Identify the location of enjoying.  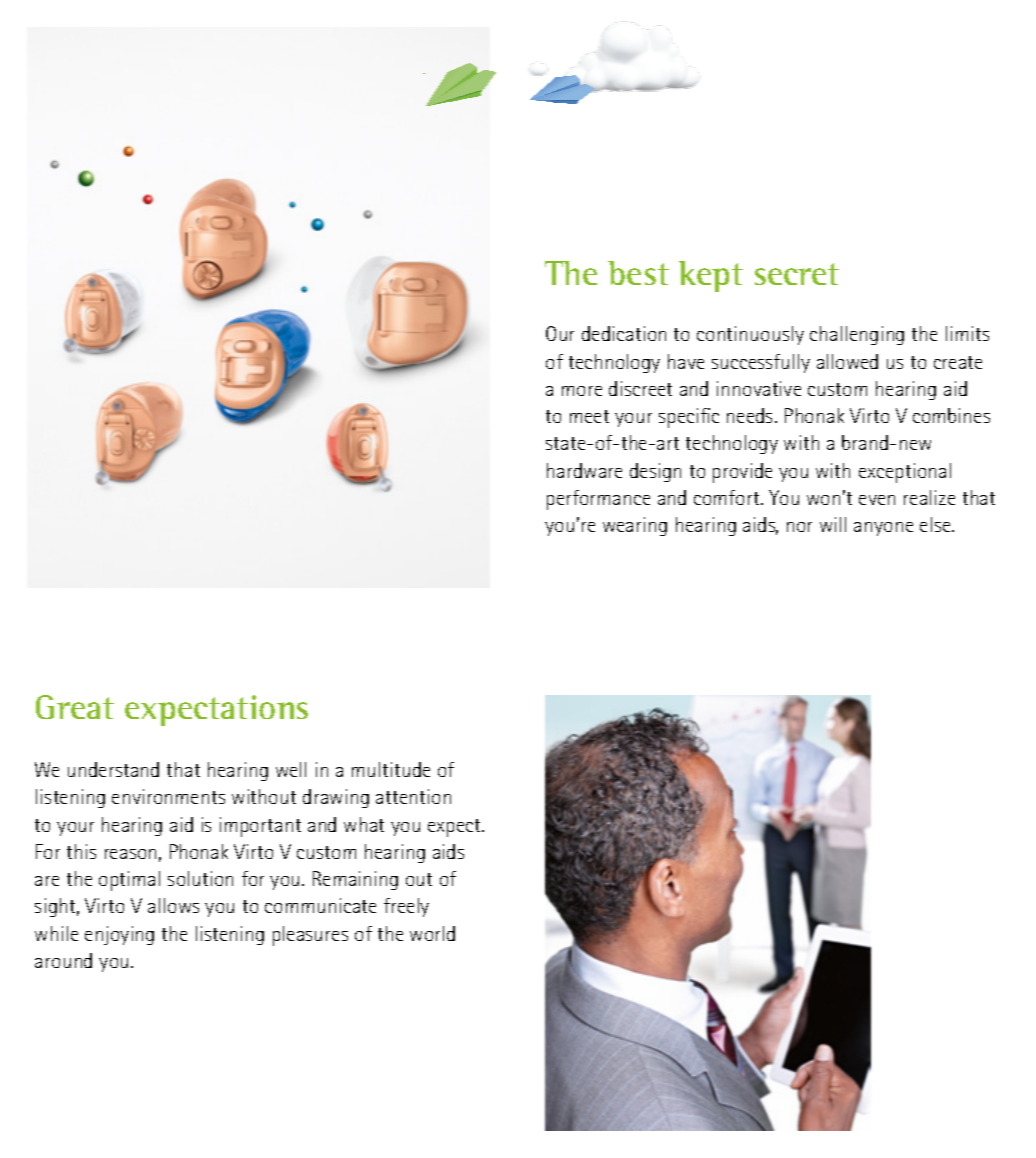
(119, 935).
